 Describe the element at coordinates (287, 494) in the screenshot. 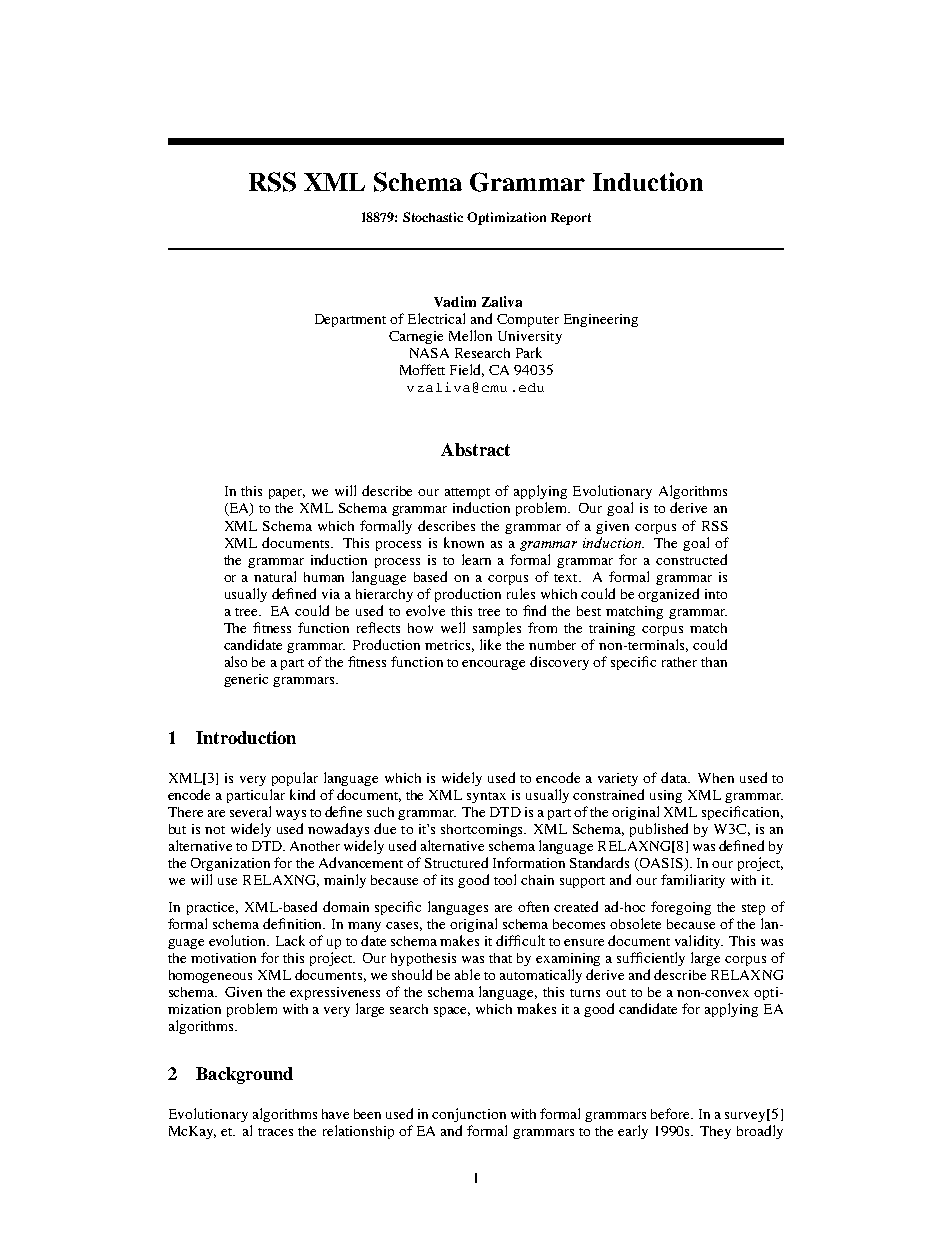

I see `paper` at that location.
